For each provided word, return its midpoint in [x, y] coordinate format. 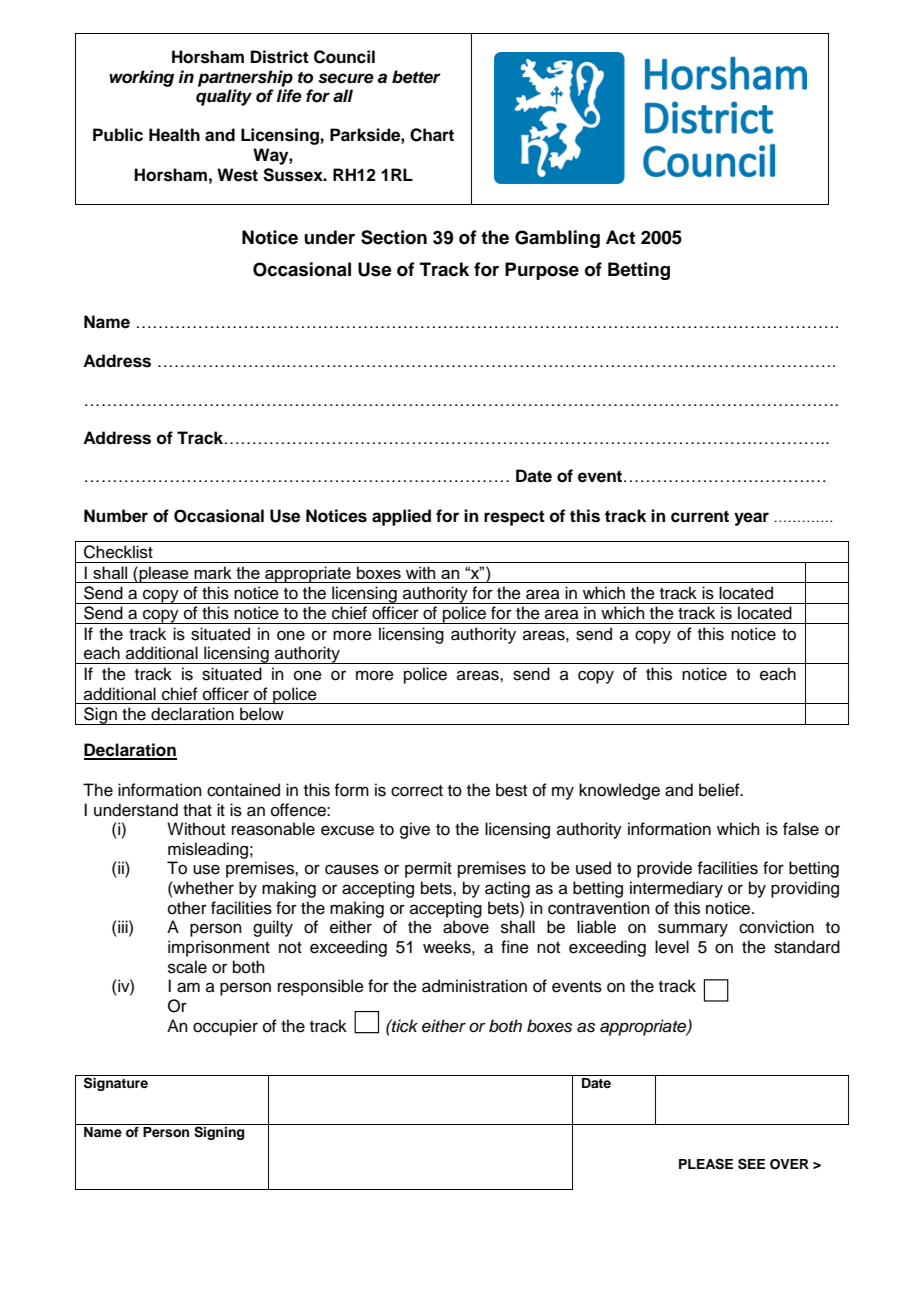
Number [116, 516]
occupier [225, 1027]
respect [514, 518]
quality [224, 97]
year [751, 519]
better [416, 77]
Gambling [557, 239]
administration [474, 986]
